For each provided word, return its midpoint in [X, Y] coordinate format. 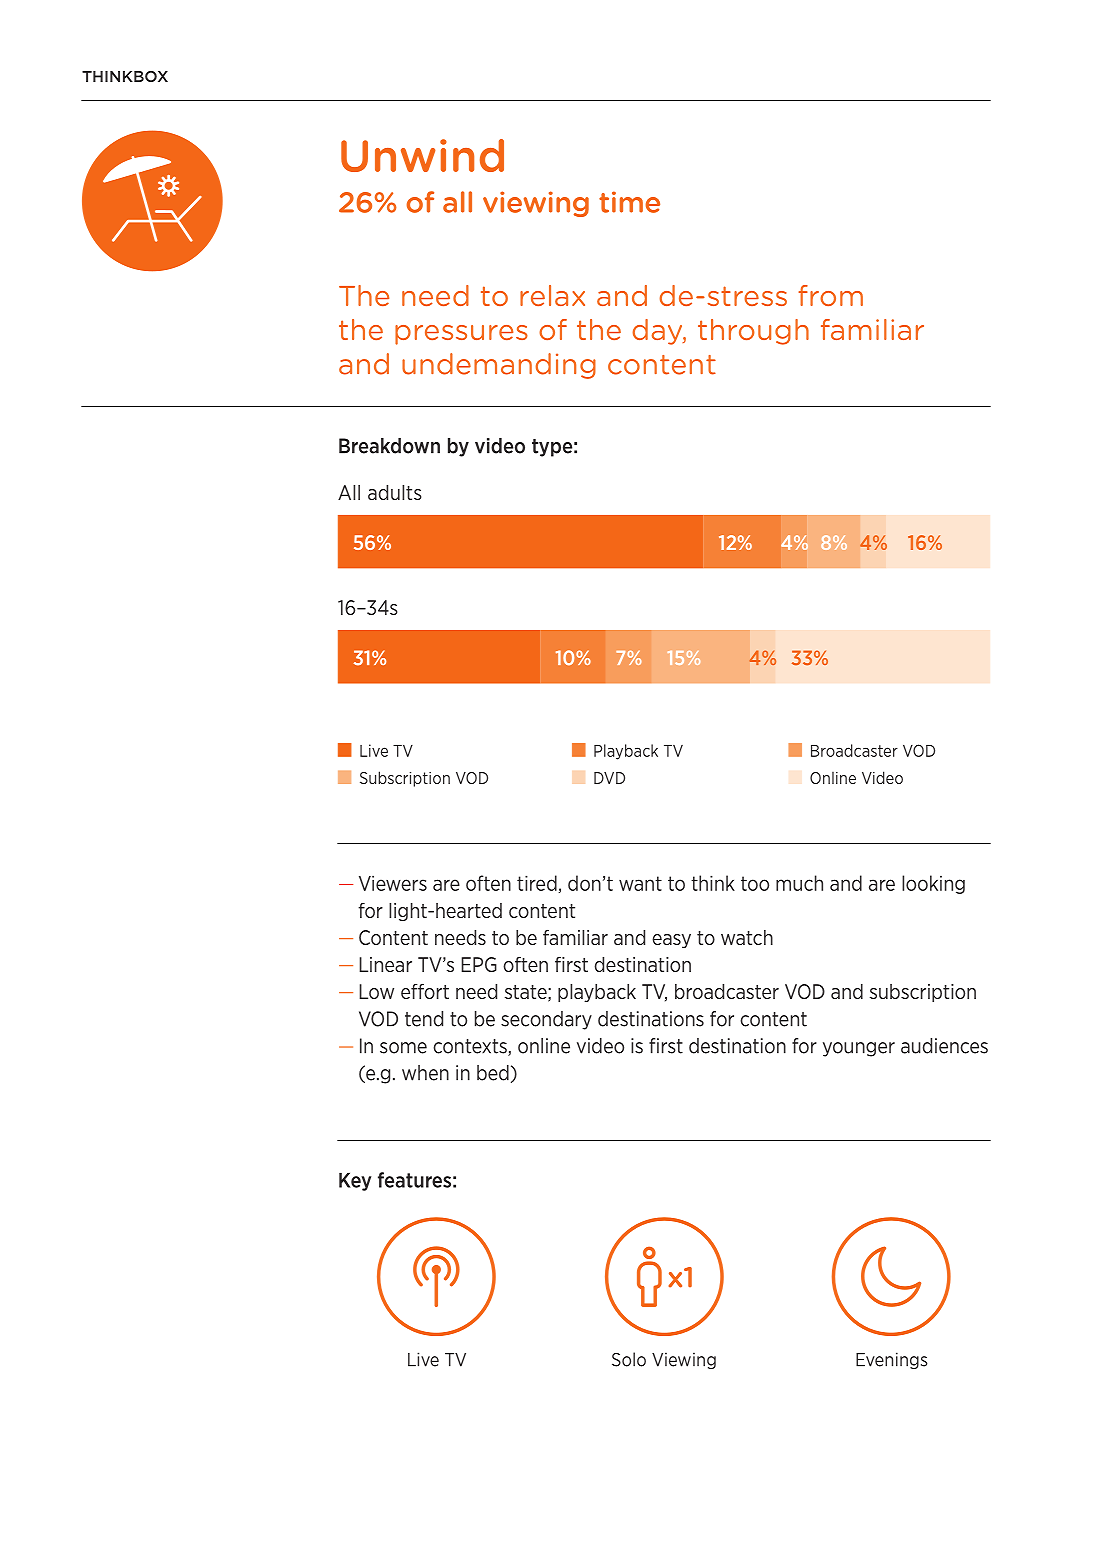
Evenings [892, 1360]
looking [933, 884]
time [629, 202]
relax [552, 295]
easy [671, 941]
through [753, 332]
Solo [629, 1359]
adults [394, 492]
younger [859, 1049]
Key [355, 1182]
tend [424, 1019]
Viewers [393, 883]
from [831, 295]
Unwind [422, 155]
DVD [609, 778]
